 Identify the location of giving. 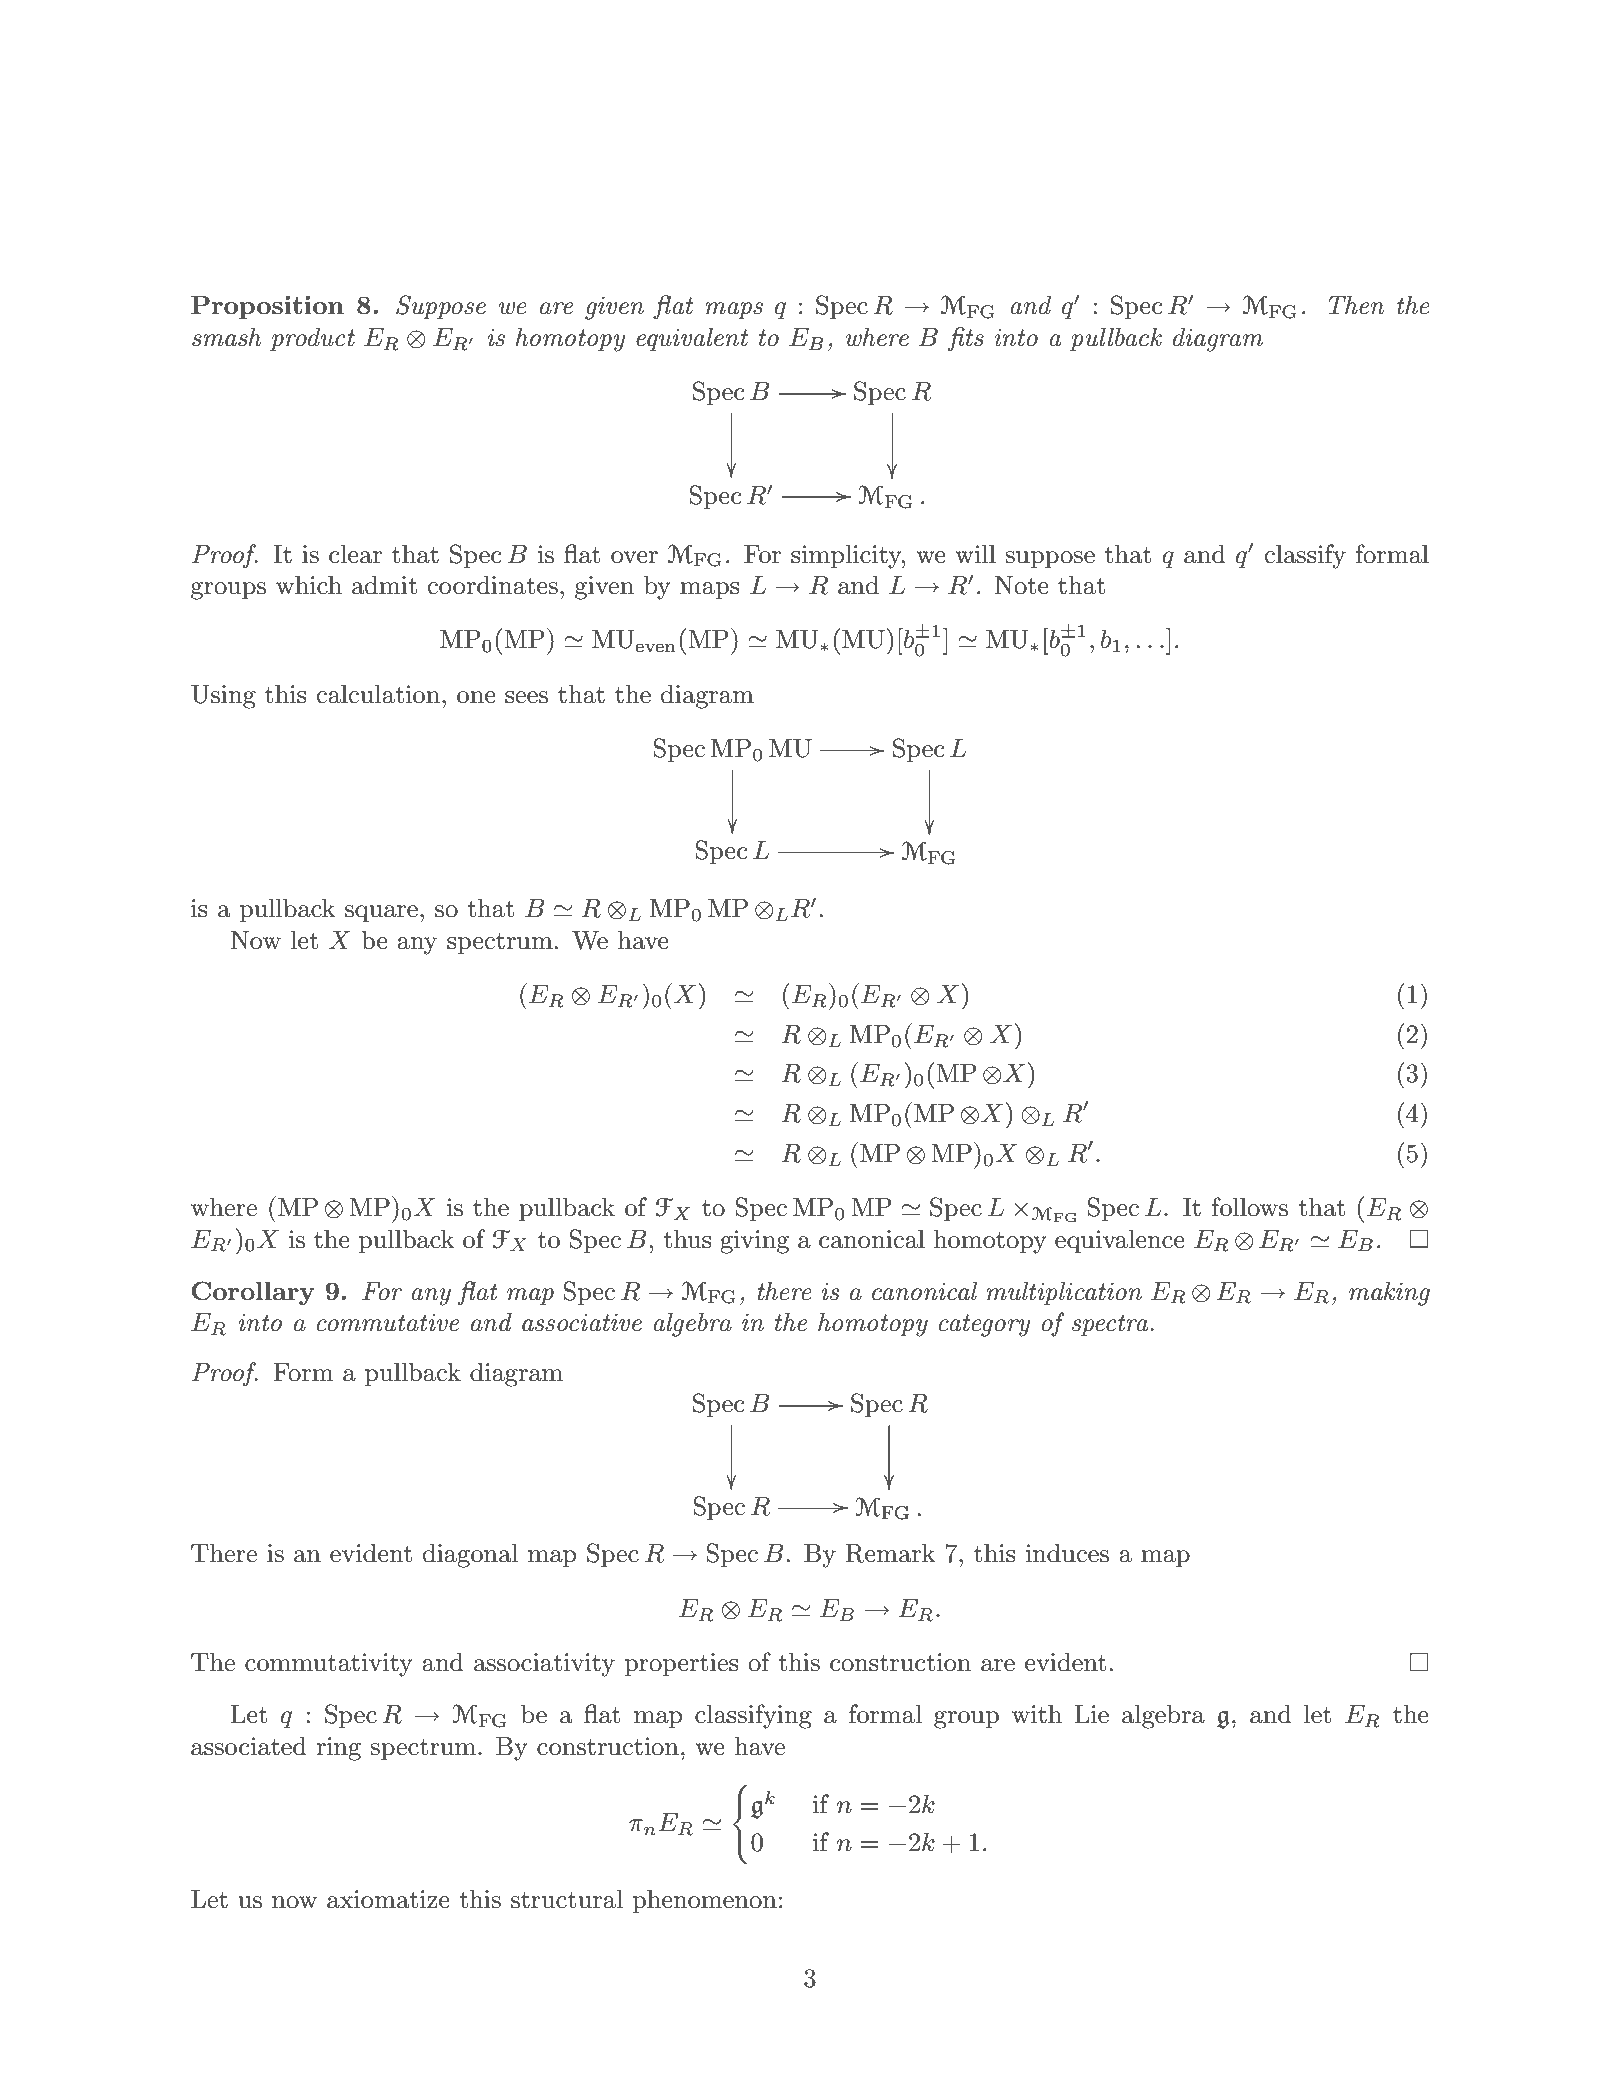
(754, 1242).
